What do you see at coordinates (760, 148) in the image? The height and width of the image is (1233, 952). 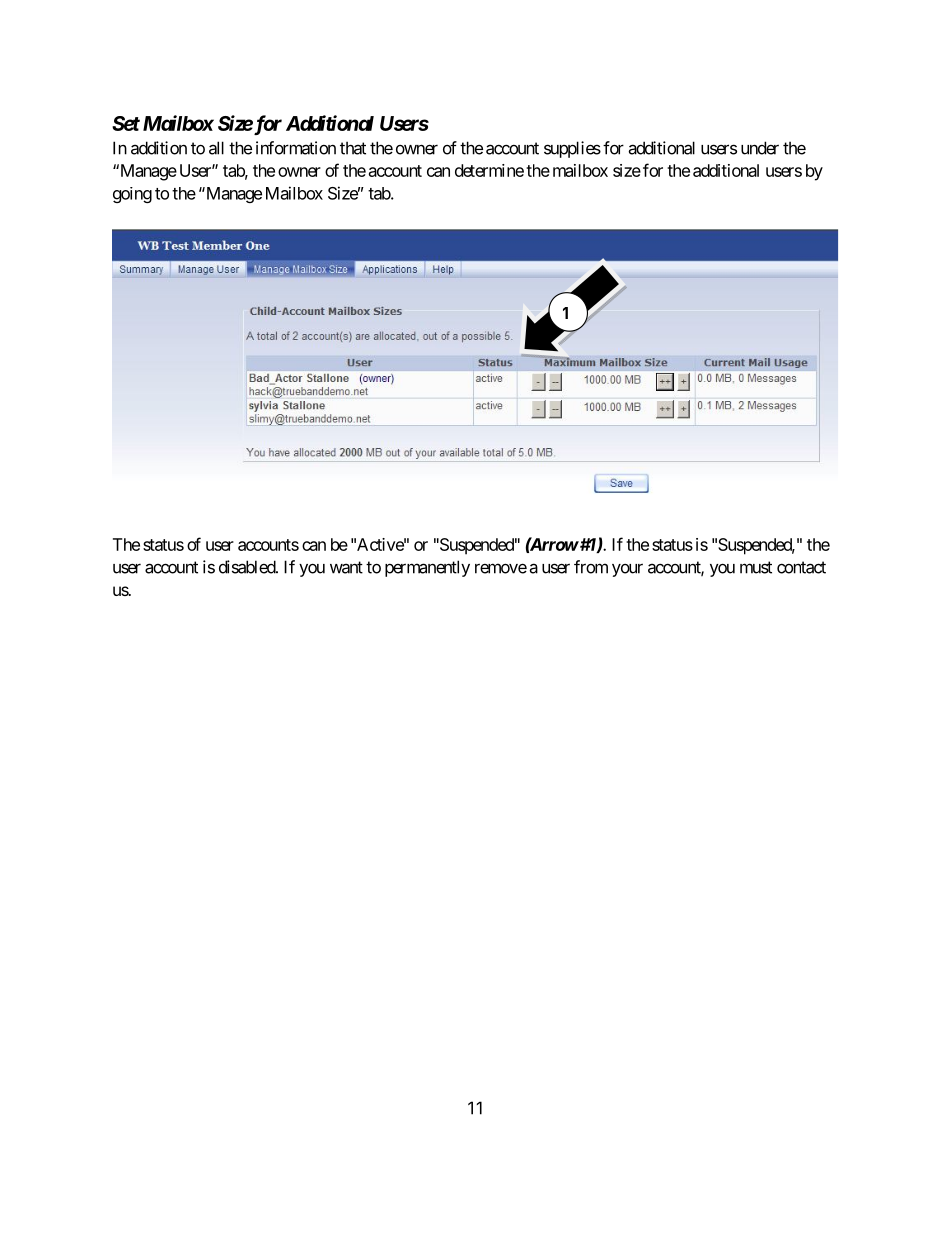 I see `under` at bounding box center [760, 148].
